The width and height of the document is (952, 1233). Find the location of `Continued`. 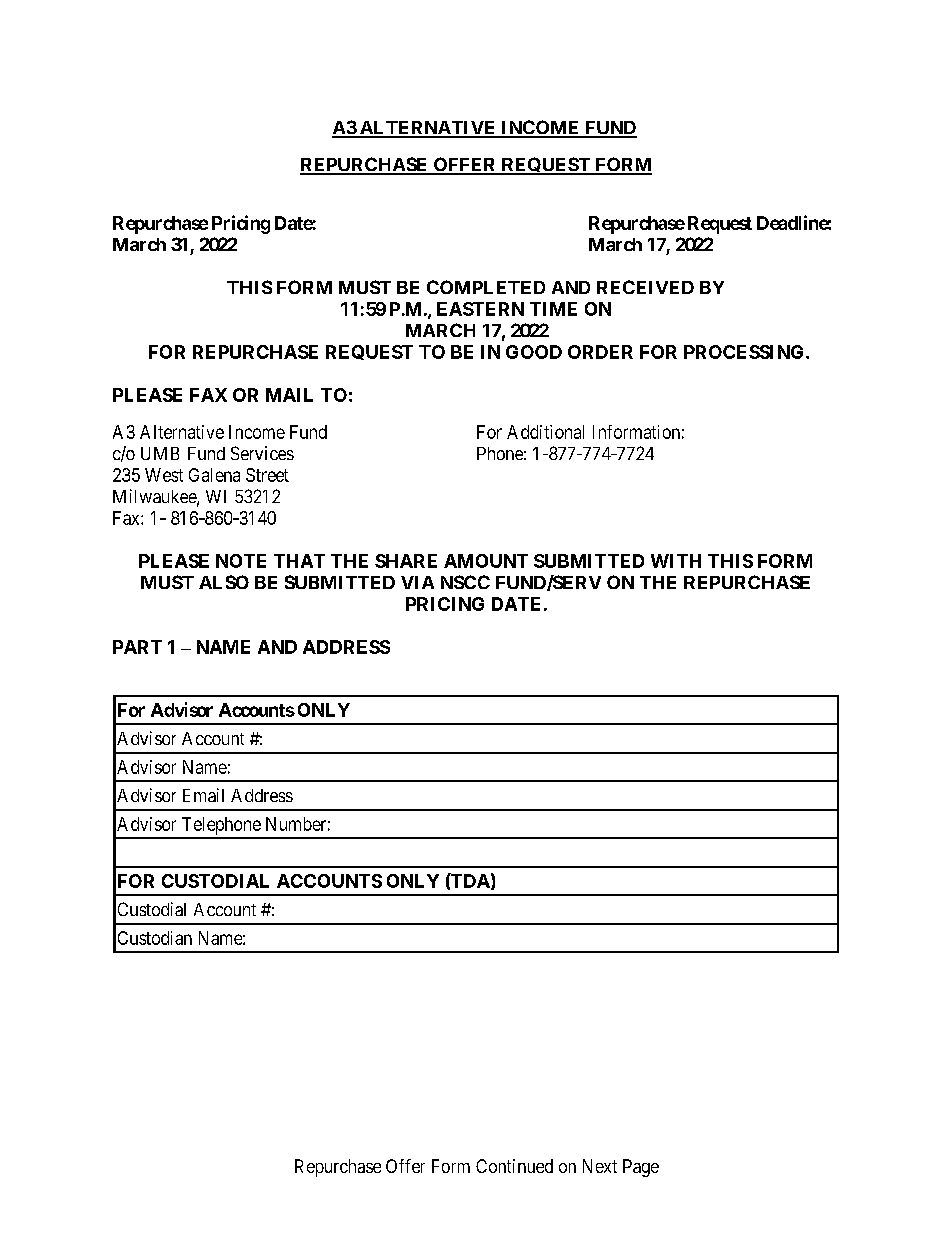

Continued is located at coordinates (514, 1166).
